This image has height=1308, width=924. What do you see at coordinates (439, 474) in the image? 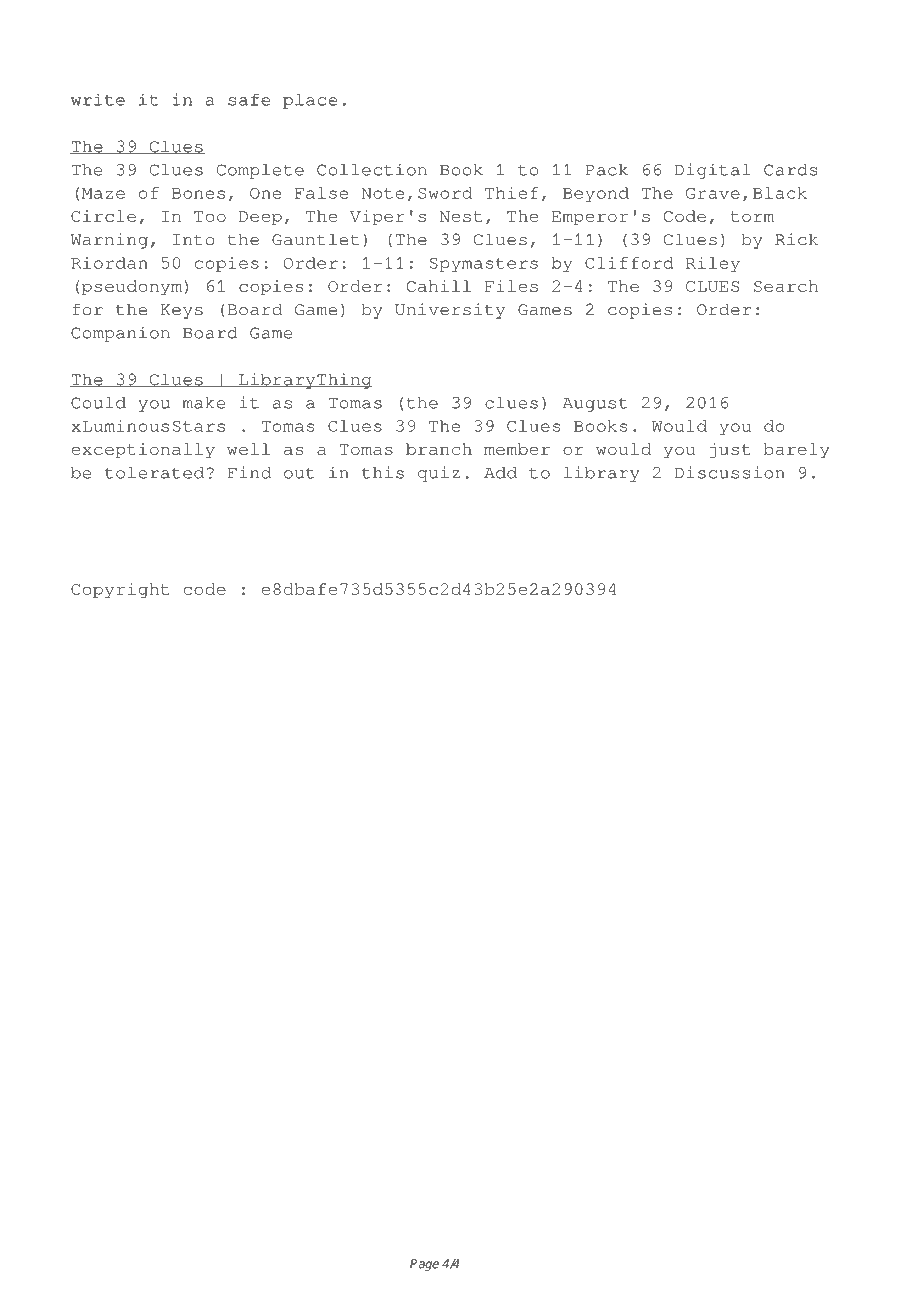
I see `quiz` at bounding box center [439, 474].
